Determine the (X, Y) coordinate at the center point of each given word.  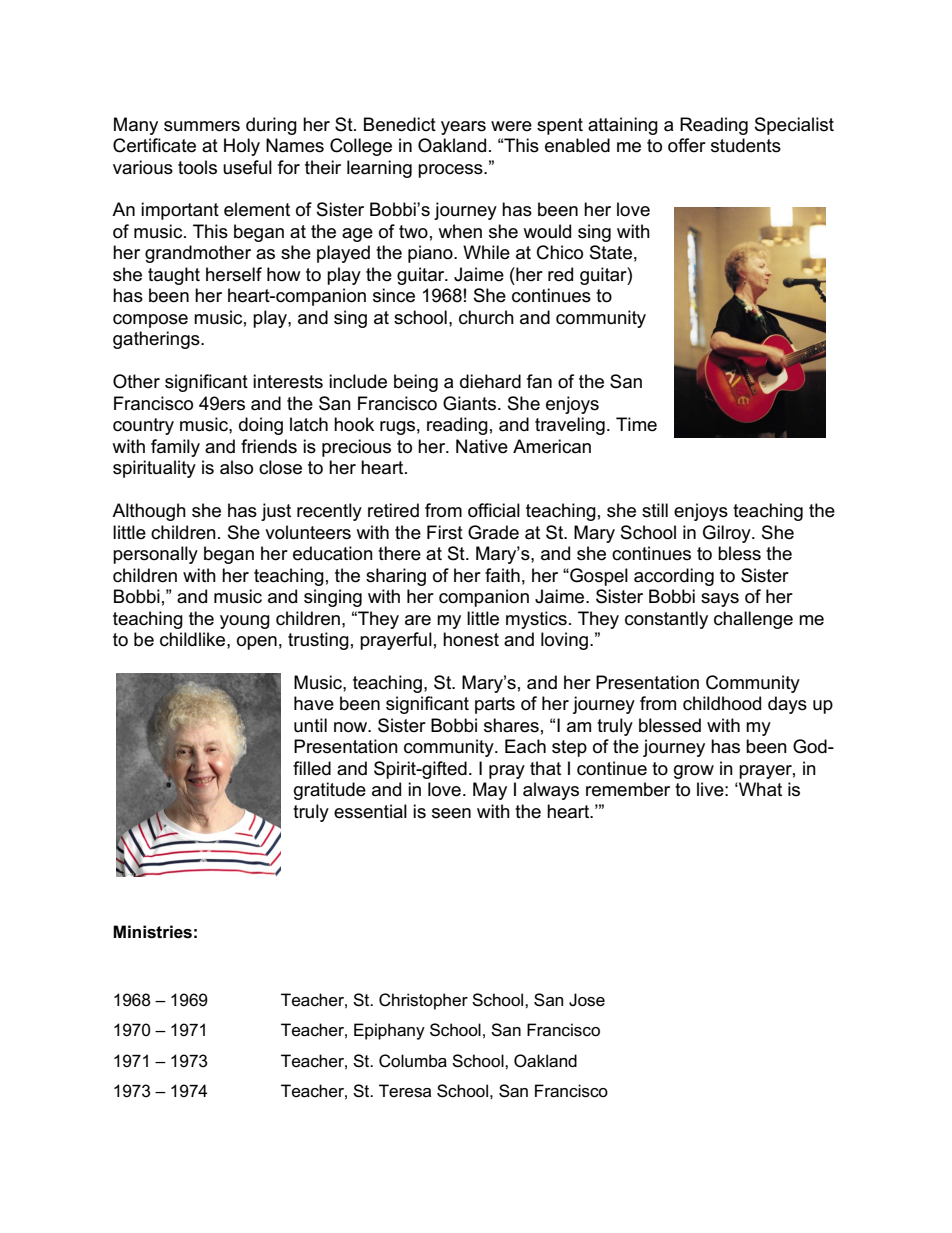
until (310, 725)
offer (687, 145)
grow (694, 772)
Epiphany (389, 1031)
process (451, 171)
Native (482, 446)
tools (197, 167)
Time (636, 424)
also (236, 467)
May (490, 791)
